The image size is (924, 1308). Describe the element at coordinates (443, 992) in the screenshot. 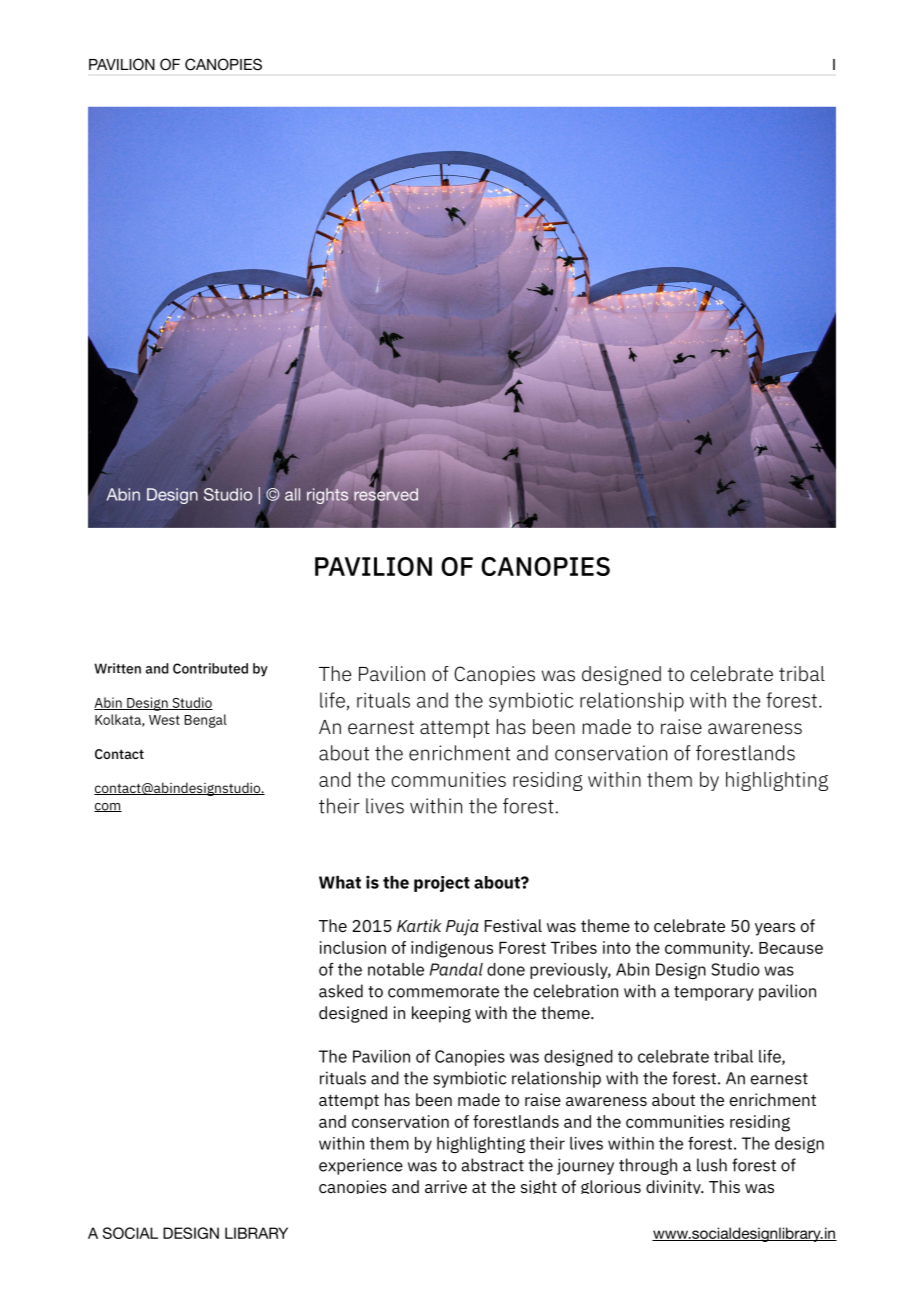

I see `commemorate` at that location.
